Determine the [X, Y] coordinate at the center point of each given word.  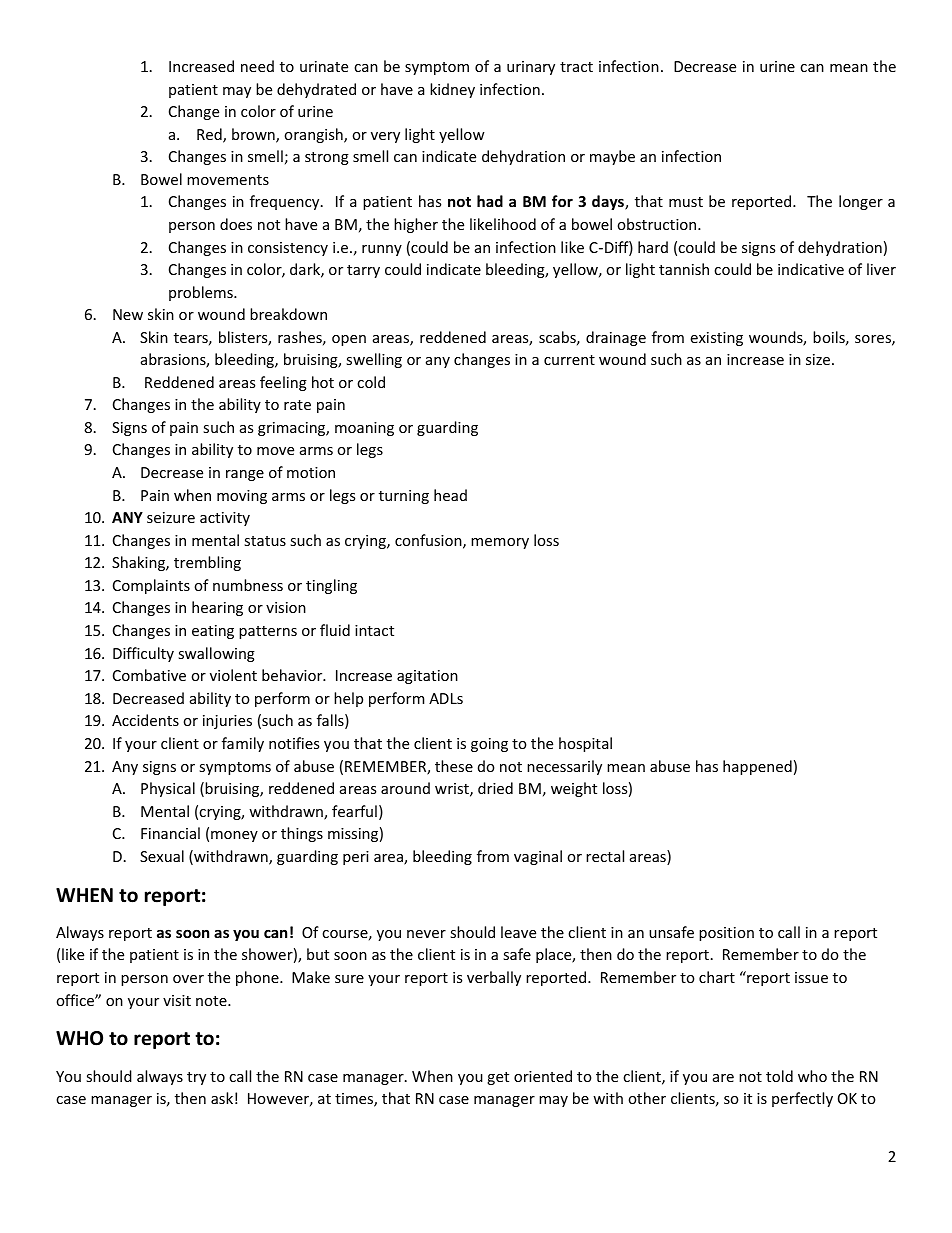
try [196, 1078]
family [243, 744]
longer [861, 202]
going [489, 745]
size [819, 359]
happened [757, 767]
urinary [531, 68]
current [569, 360]
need [257, 66]
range [245, 475]
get [498, 1078]
